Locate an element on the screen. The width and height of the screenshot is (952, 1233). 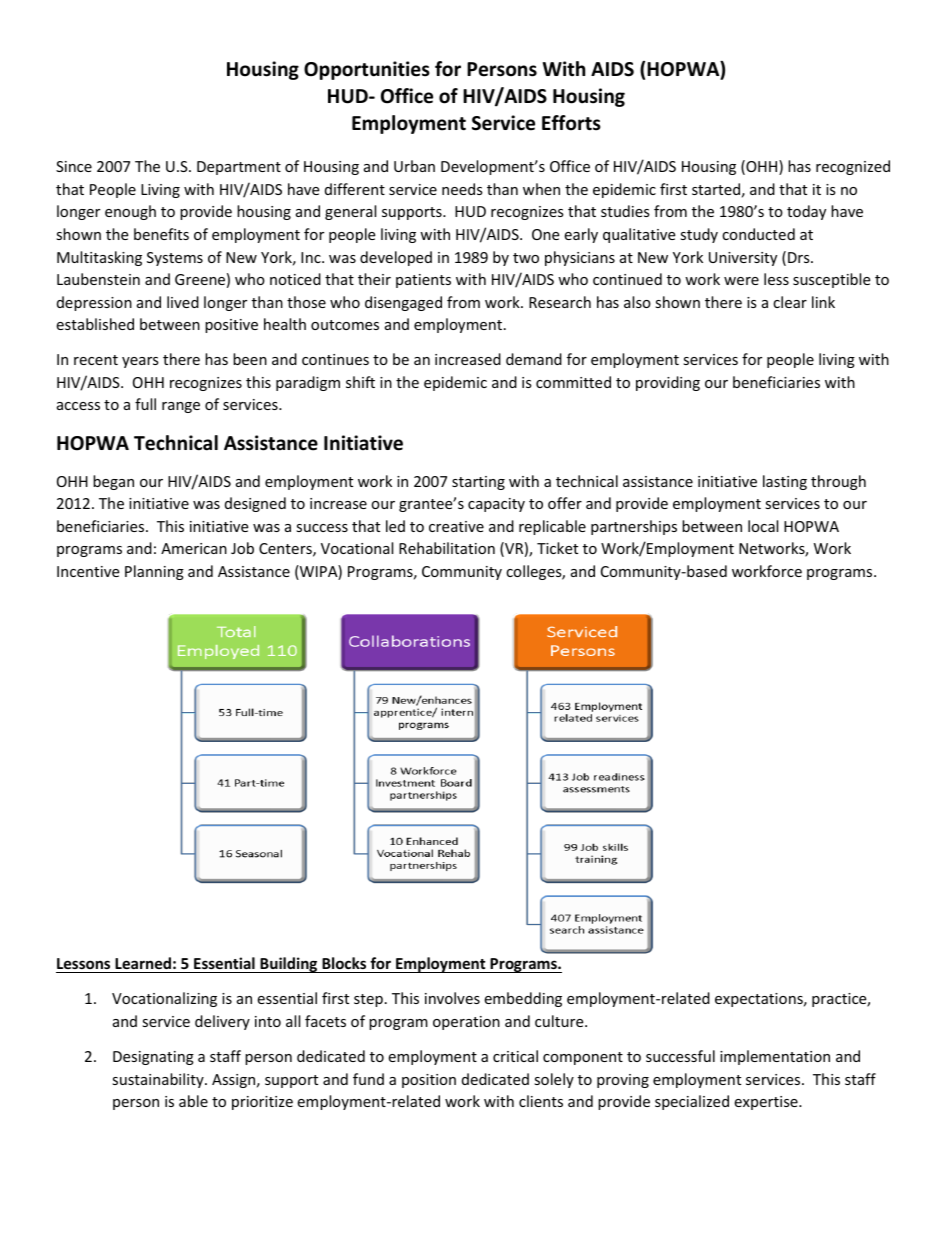
years is located at coordinates (140, 362).
